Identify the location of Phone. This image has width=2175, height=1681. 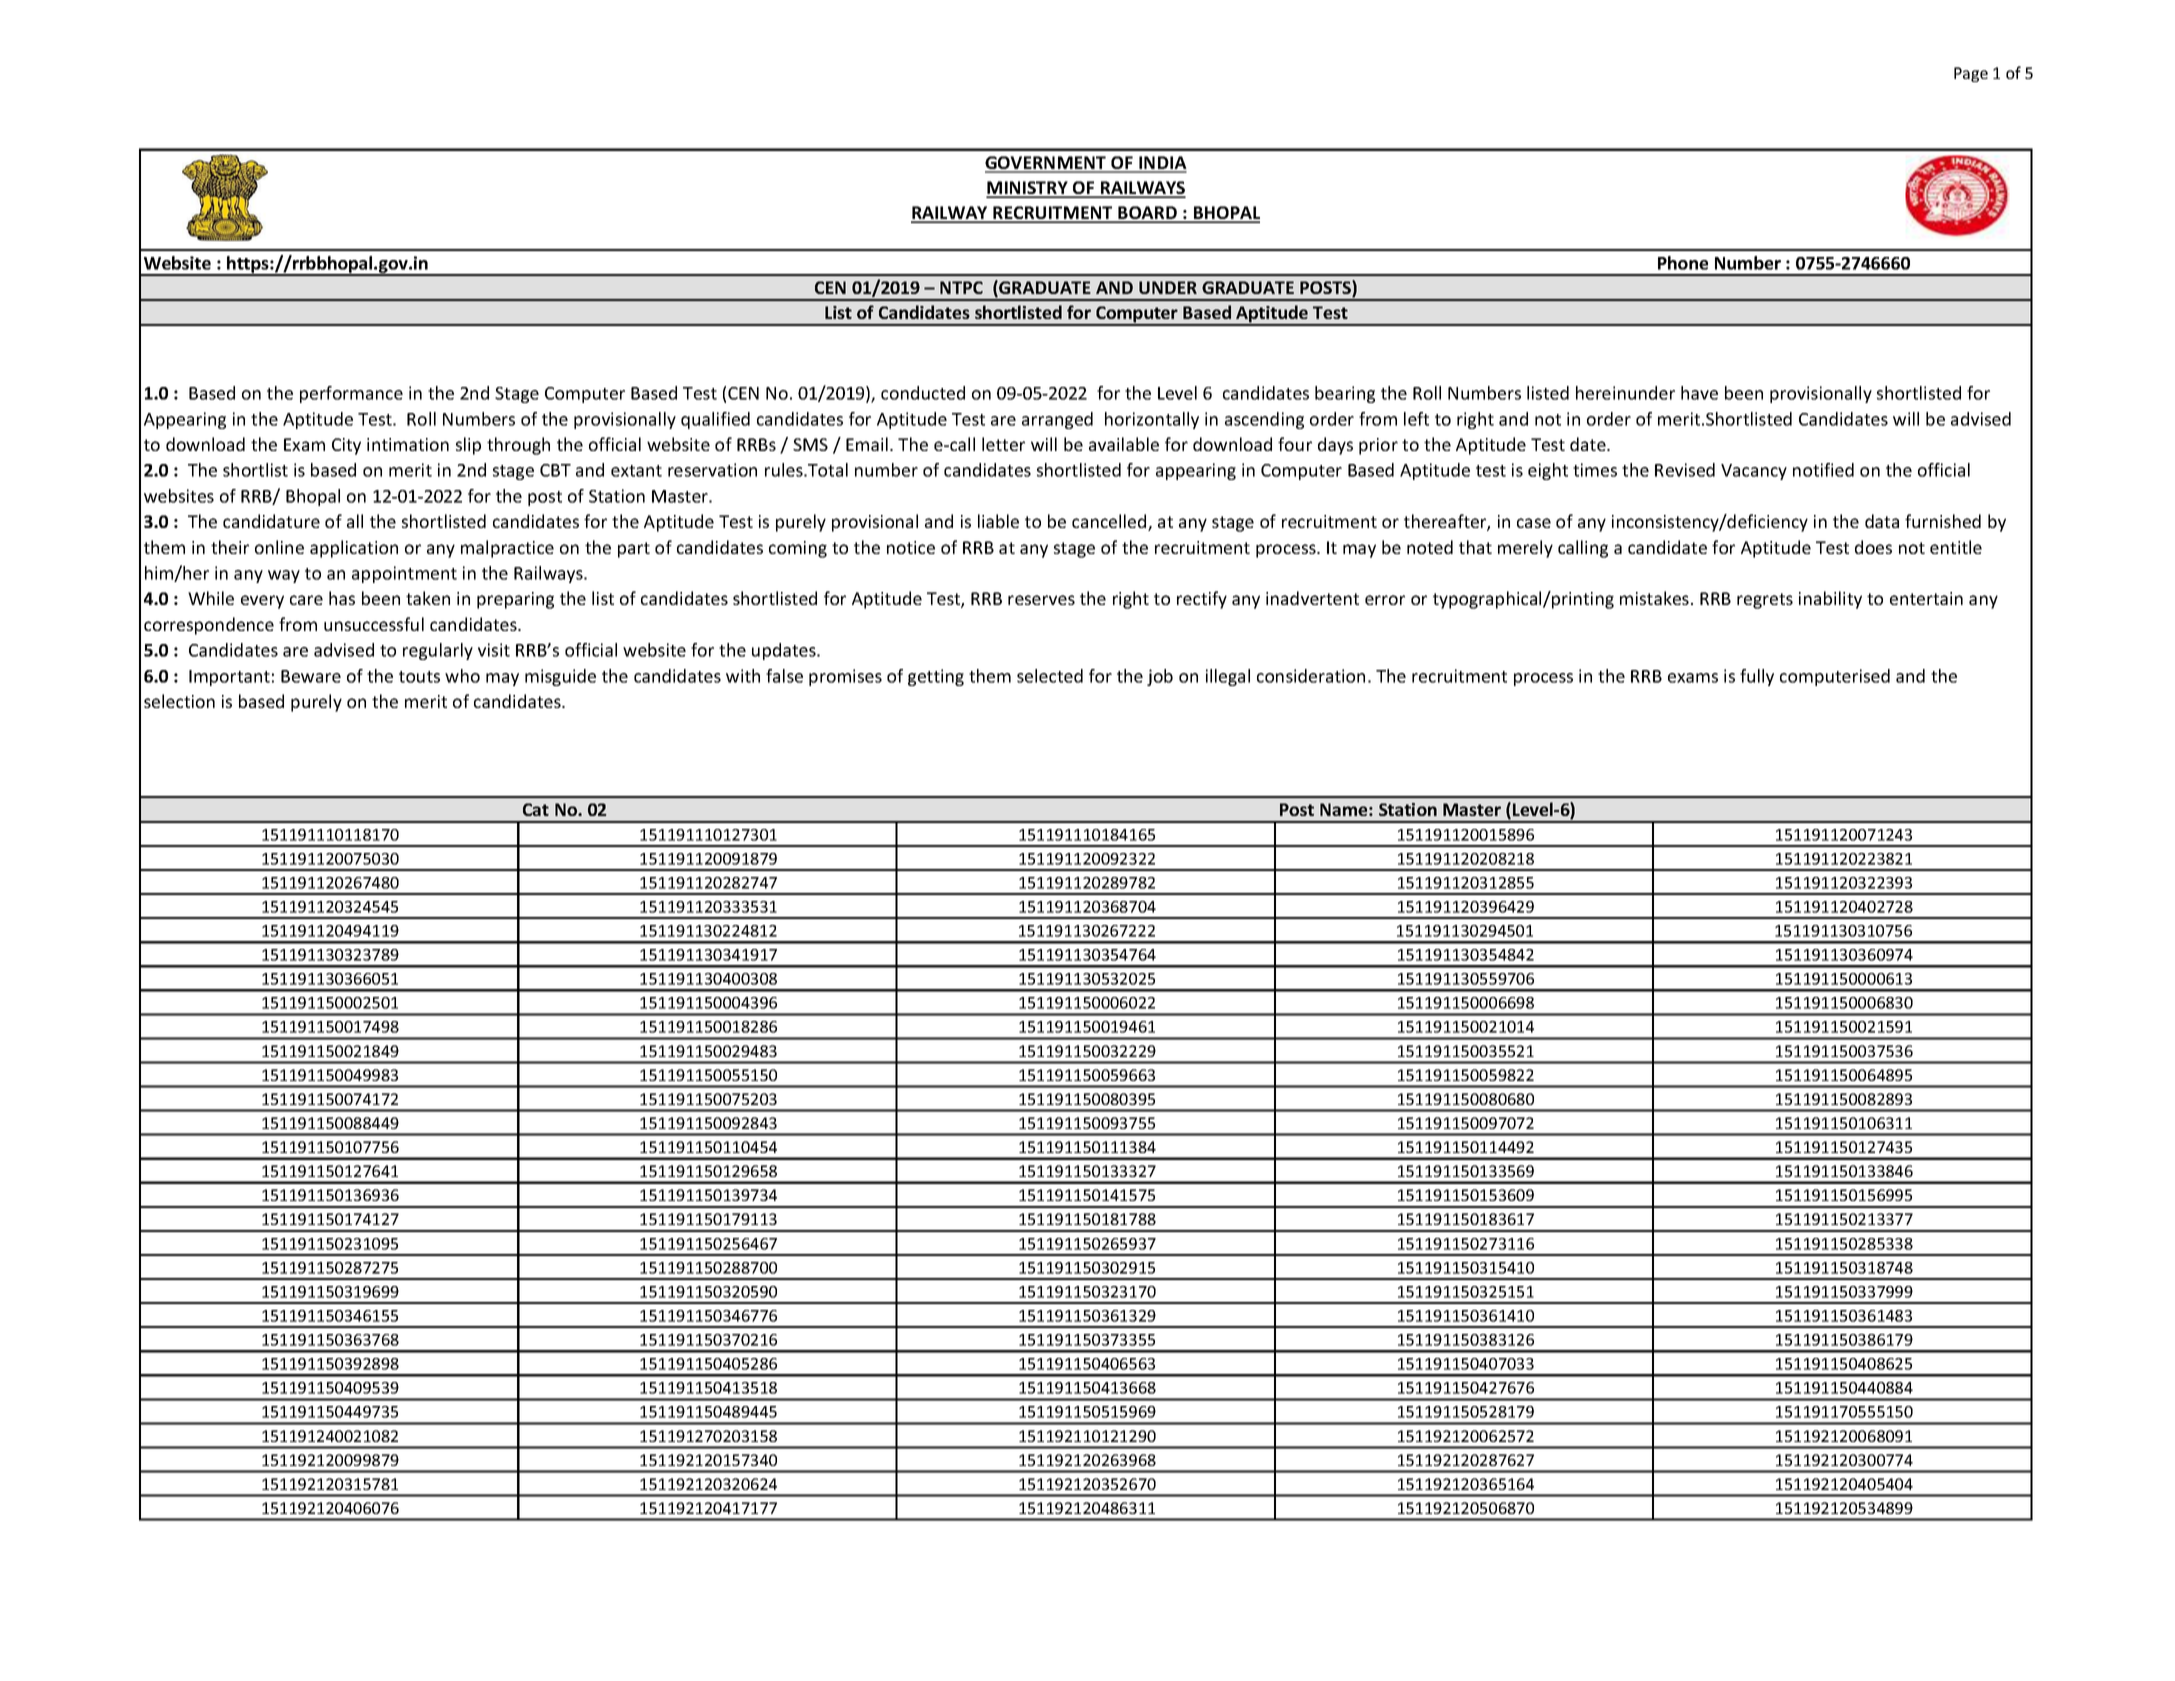
(1683, 263).
